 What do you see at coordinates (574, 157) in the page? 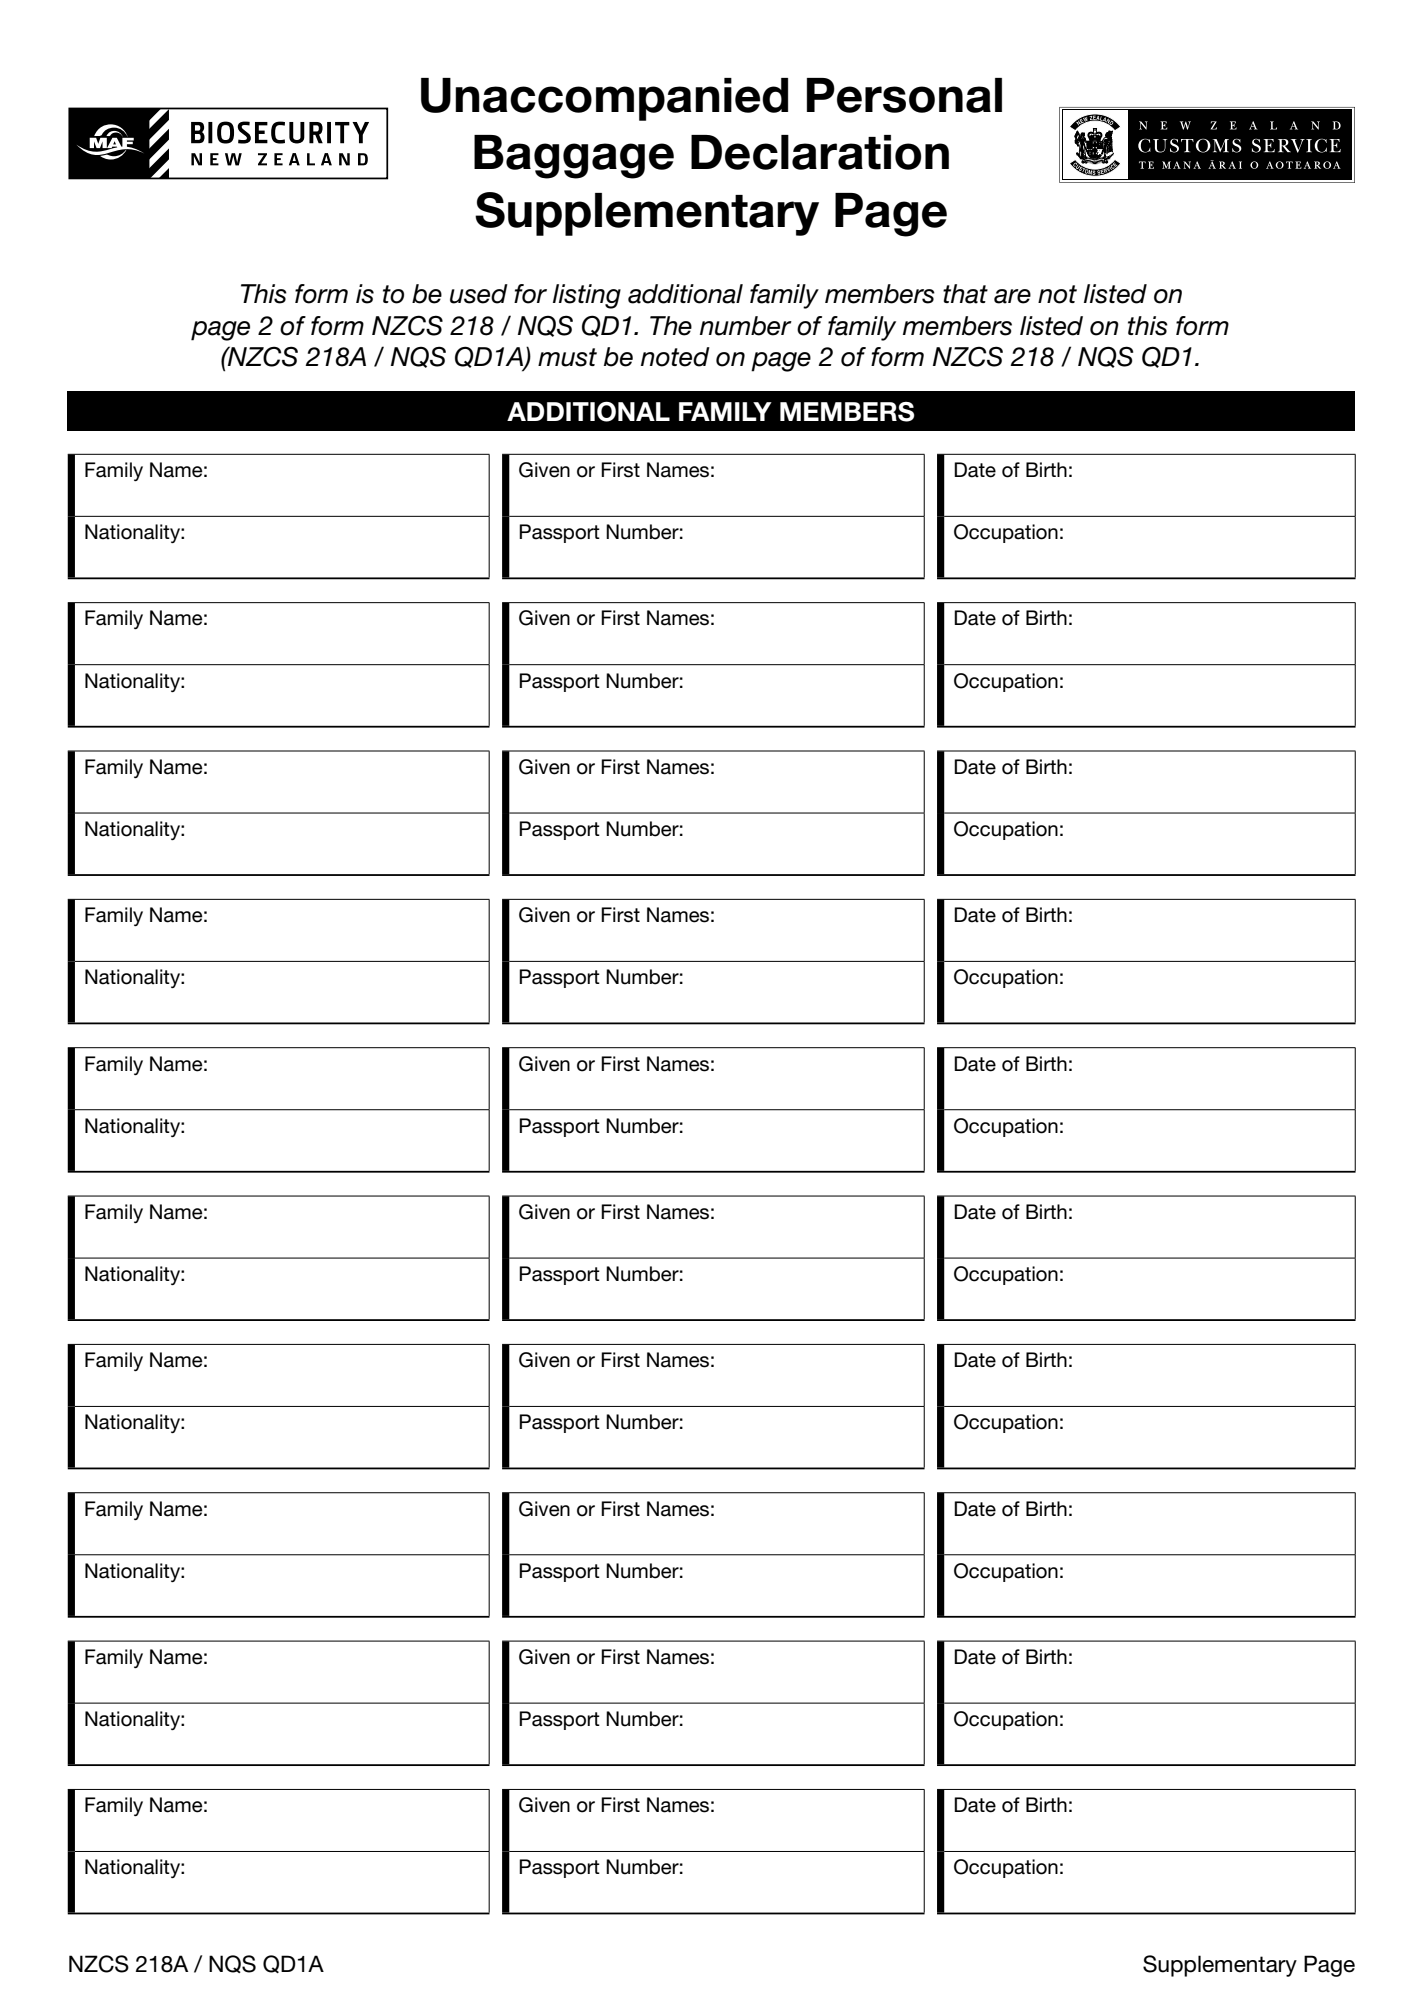
I see `Baggage` at bounding box center [574, 157].
